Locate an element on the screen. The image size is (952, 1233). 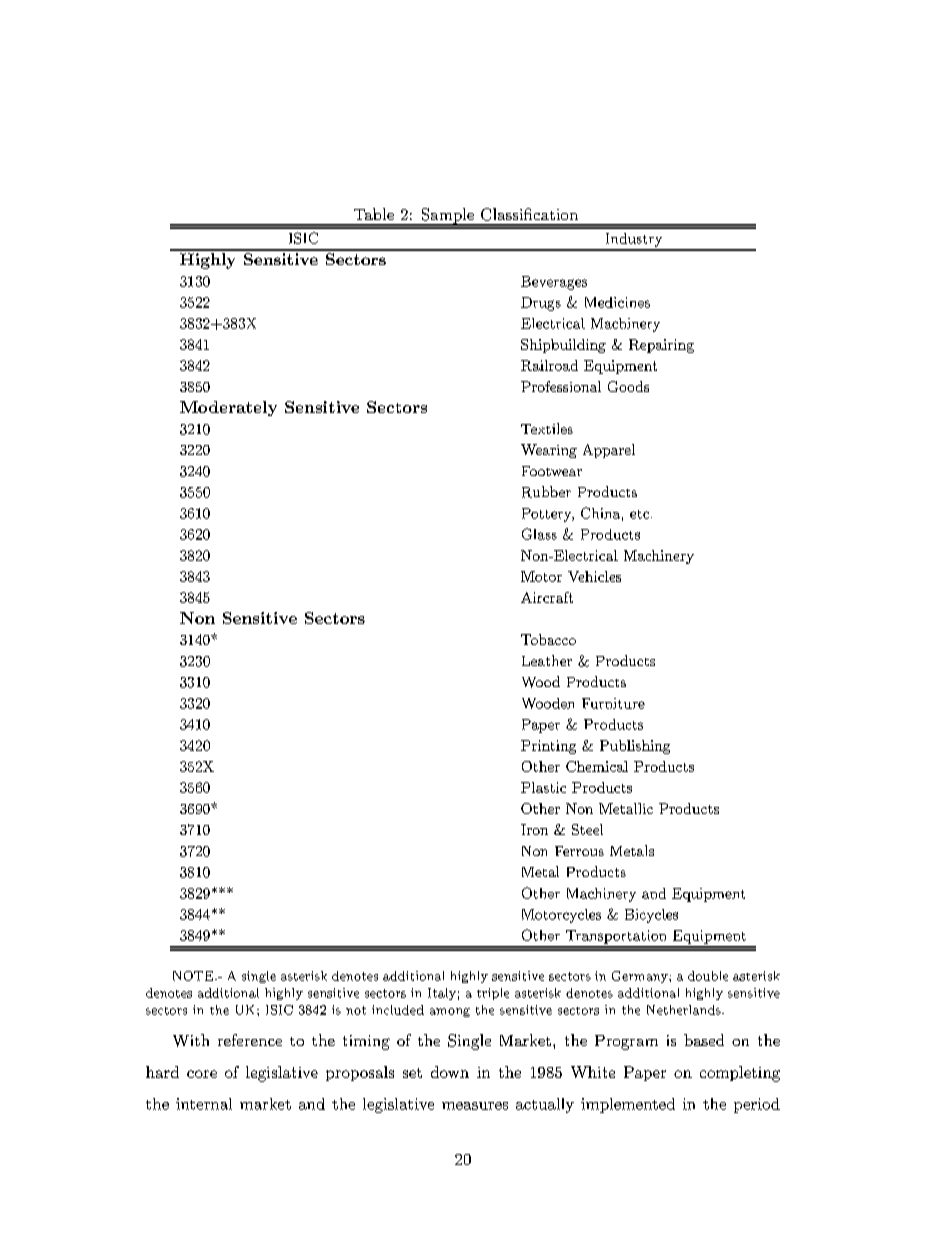
completing is located at coordinates (740, 1074).
